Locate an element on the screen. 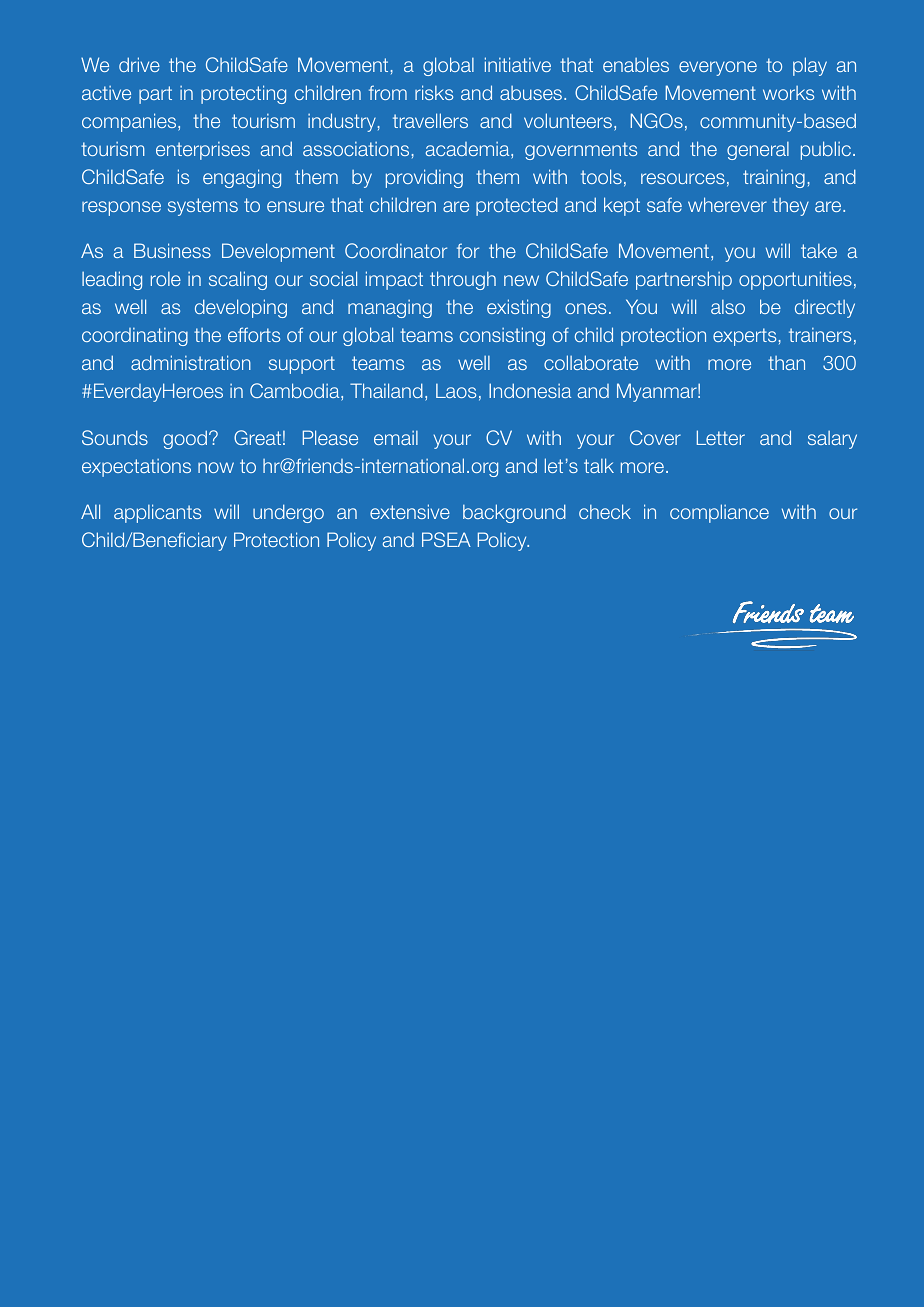 The width and height of the screenshot is (924, 1307). wherever is located at coordinates (727, 204).
